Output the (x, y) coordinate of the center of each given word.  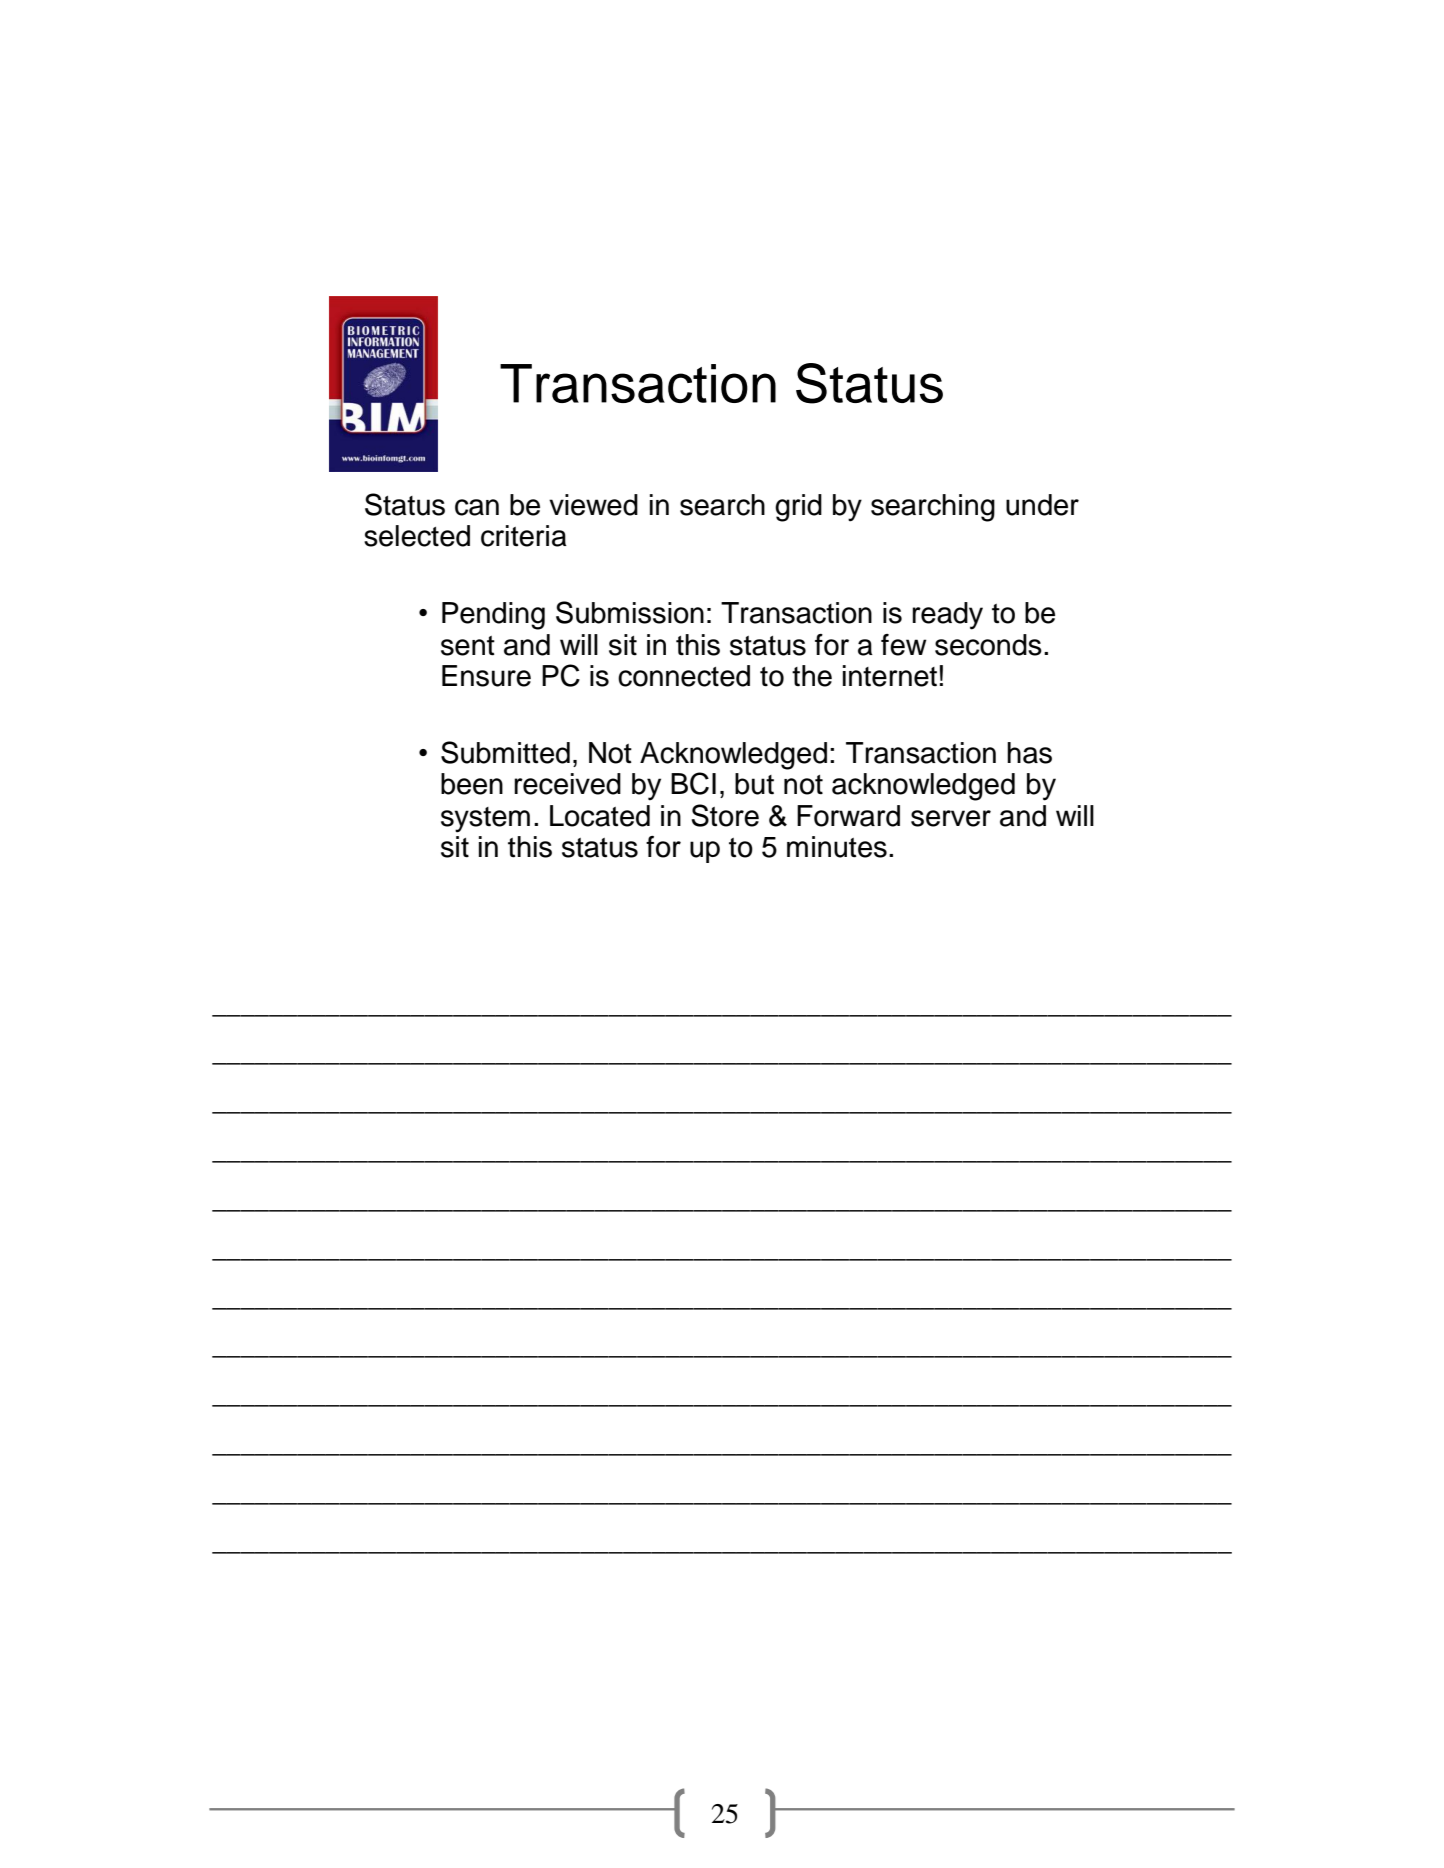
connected (684, 676)
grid (798, 508)
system (485, 820)
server (951, 818)
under (1042, 505)
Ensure (486, 676)
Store (725, 815)
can (477, 507)
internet (890, 676)
